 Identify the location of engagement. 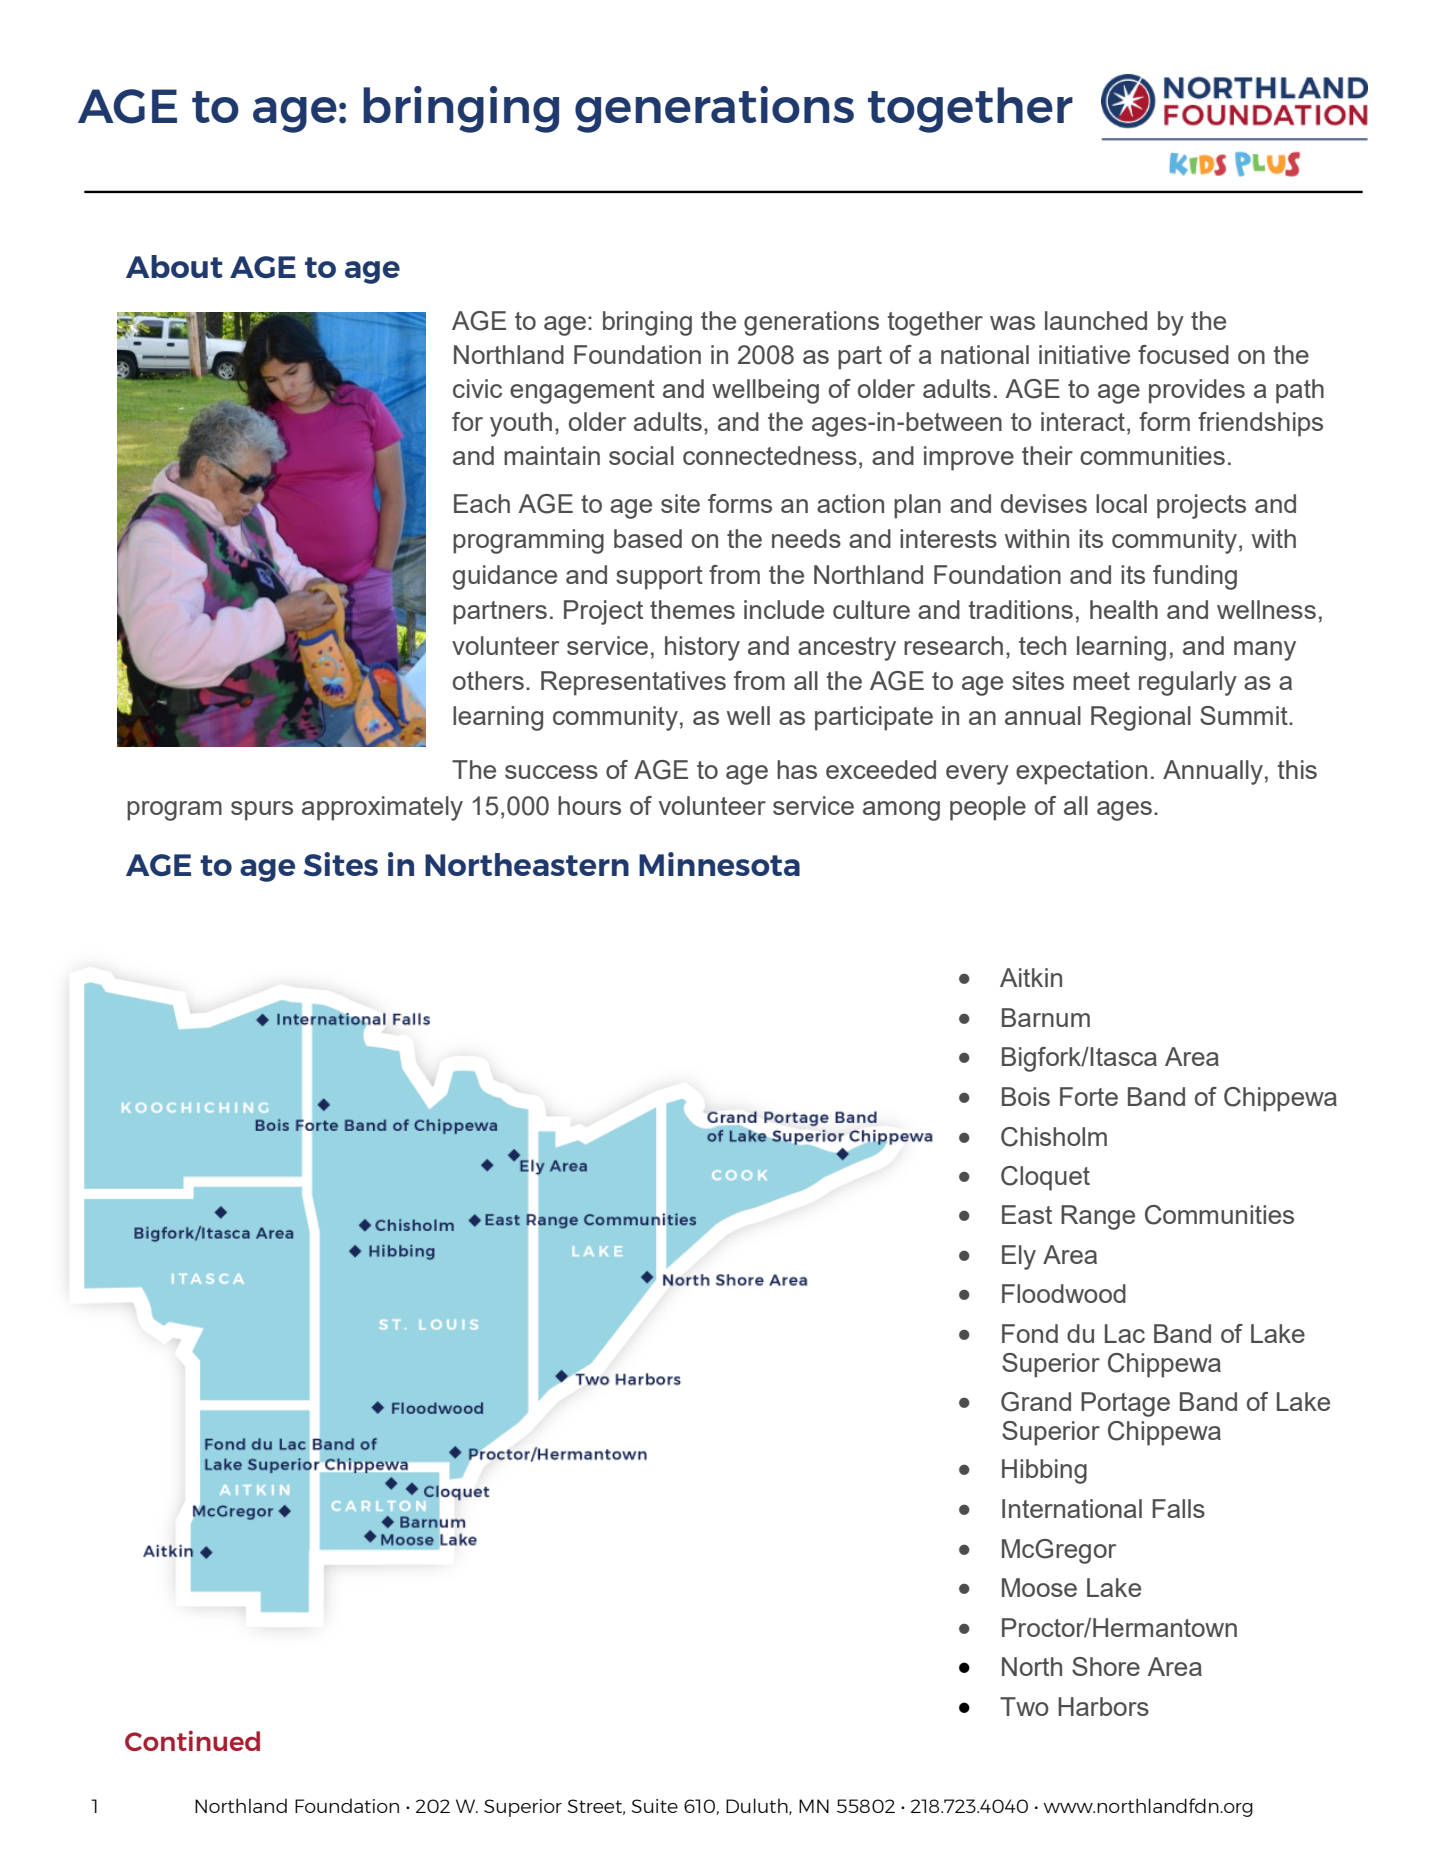
(582, 392).
